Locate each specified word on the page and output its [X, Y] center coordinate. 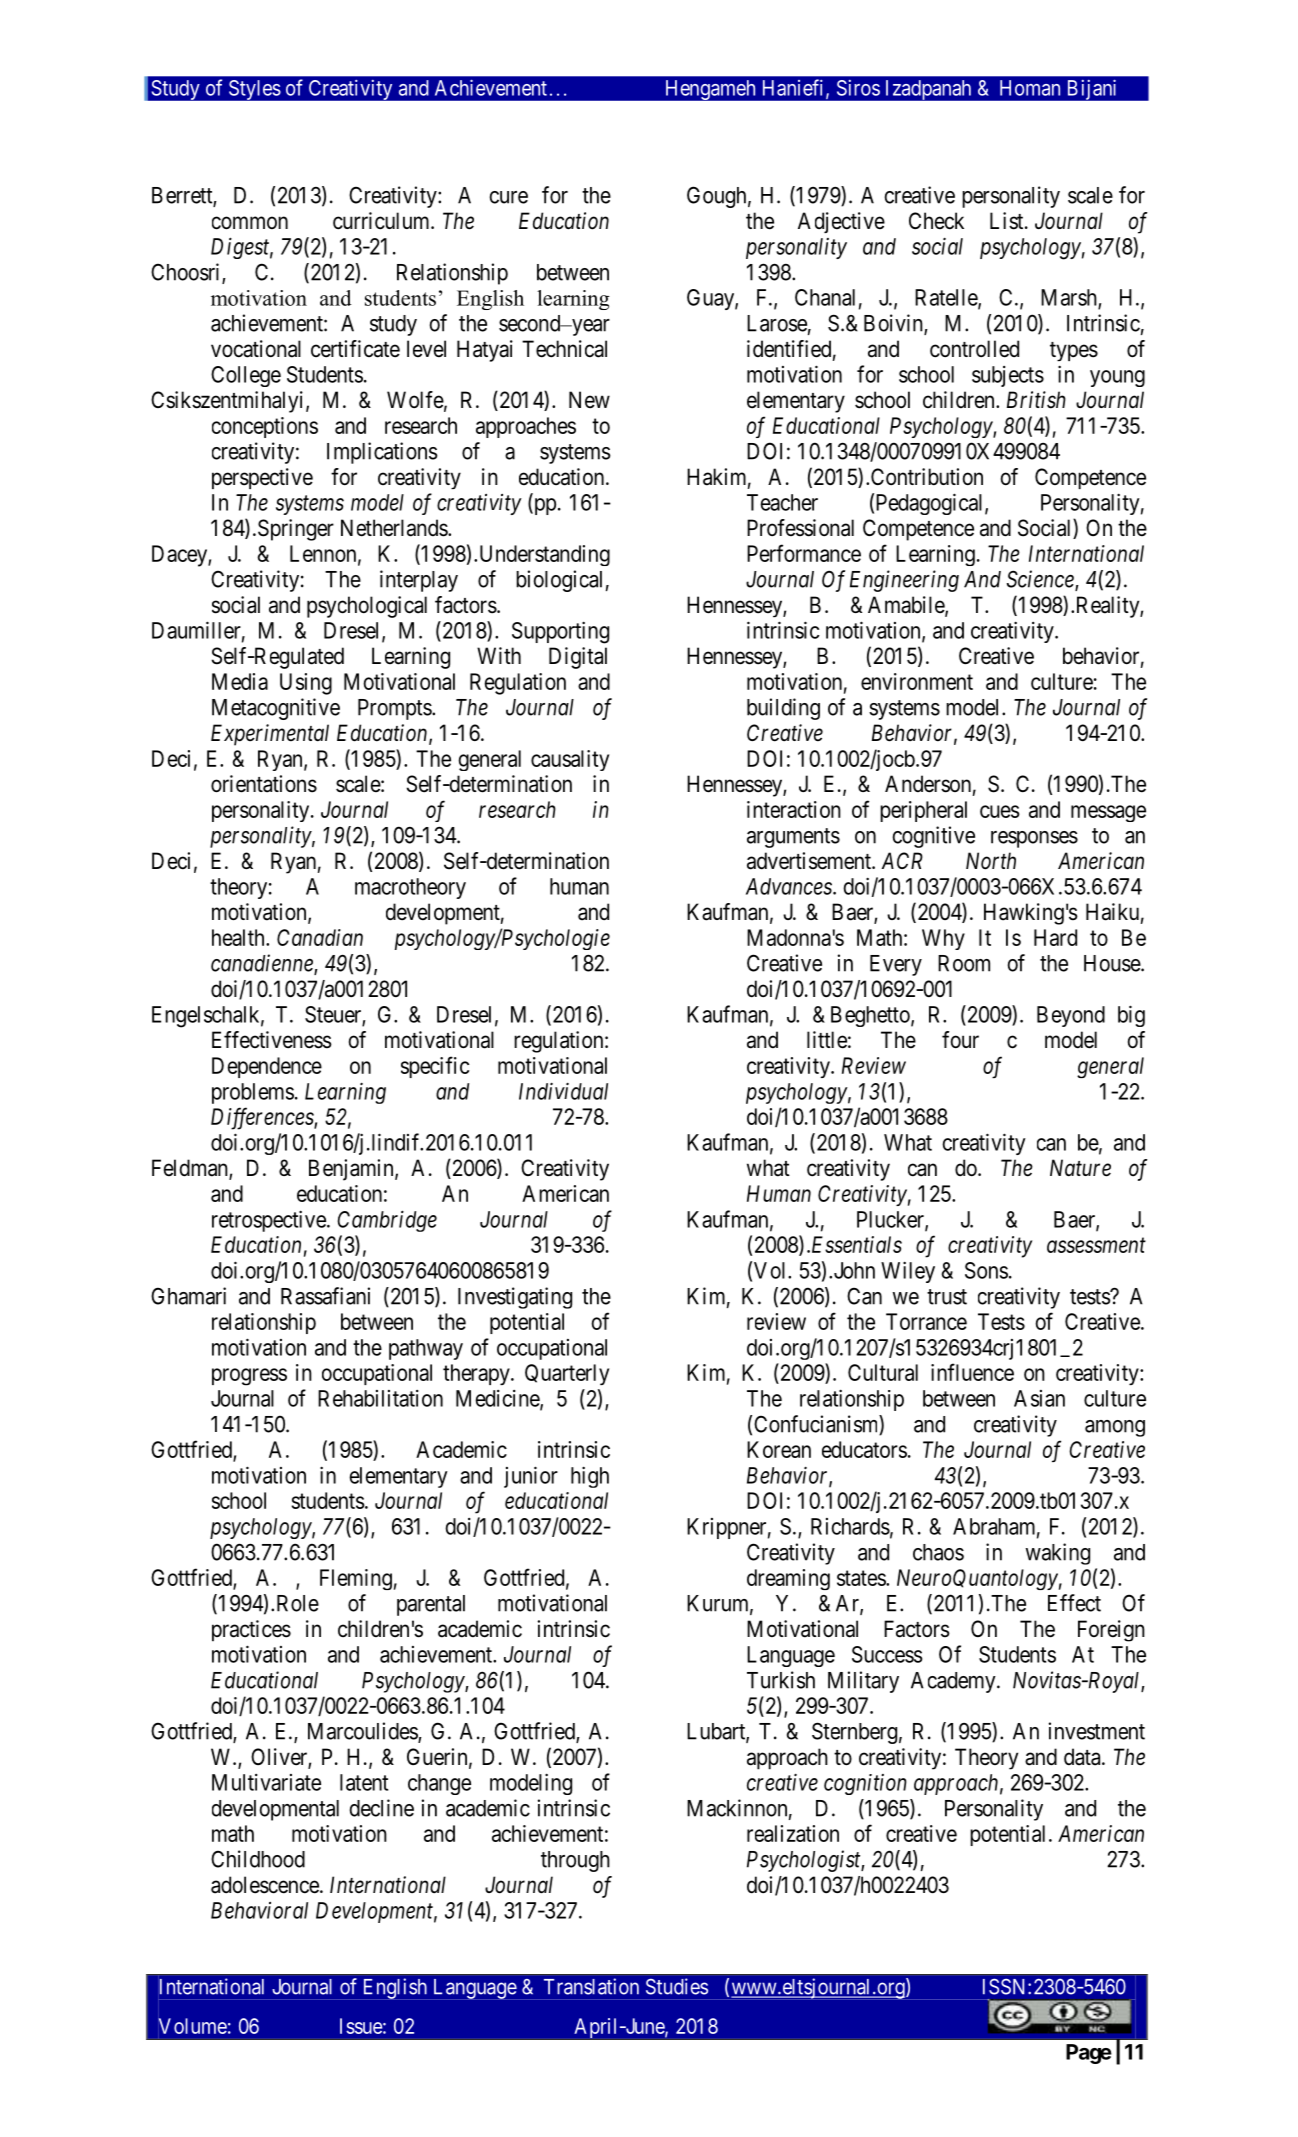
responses [1034, 839]
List [1008, 221]
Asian [1039, 1398]
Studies [677, 1986]
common [250, 223]
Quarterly [567, 1374]
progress [249, 1377]
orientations [264, 784]
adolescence [266, 1885]
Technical [564, 349]
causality [570, 760]
